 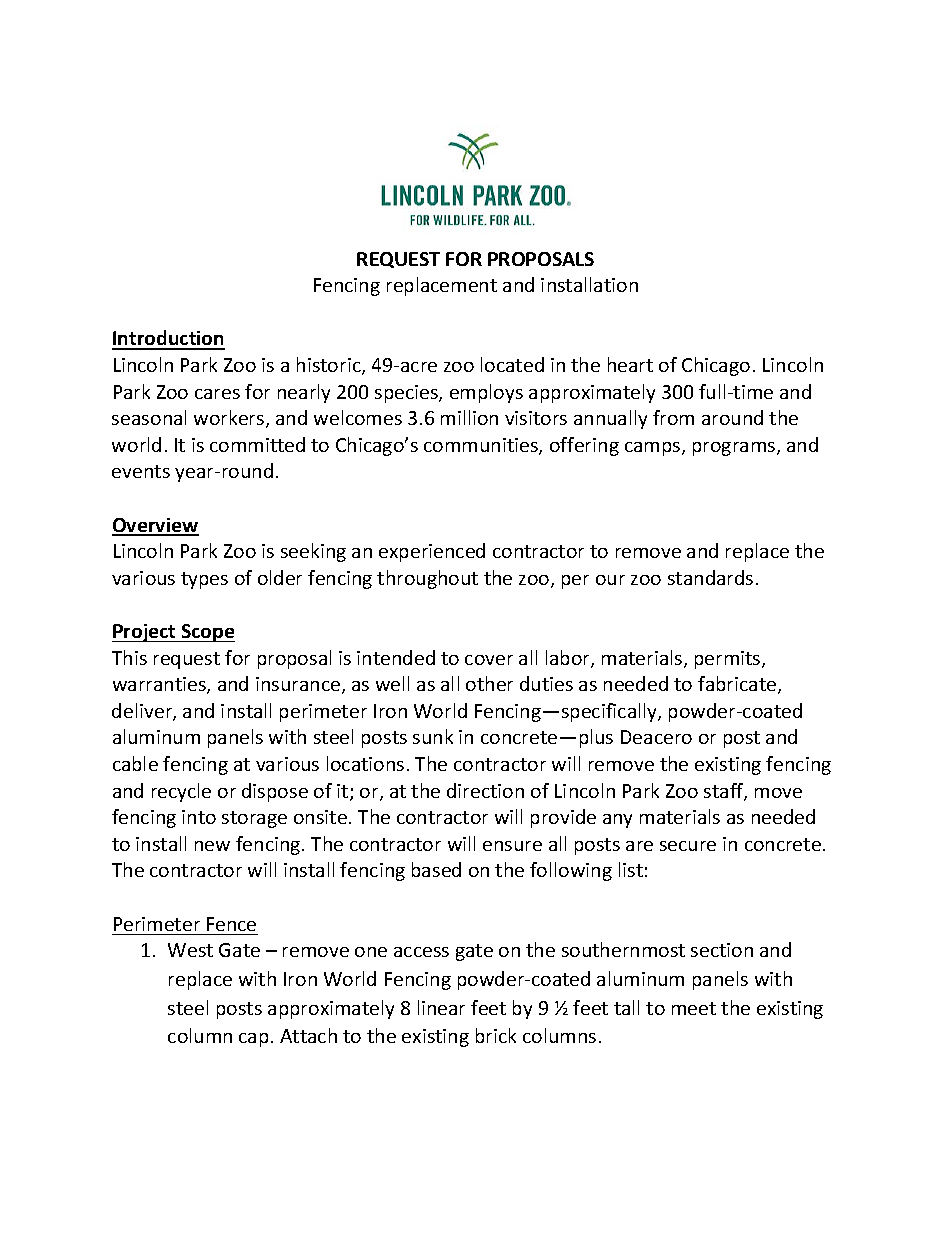 What do you see at coordinates (392, 683) in the image?
I see `well` at bounding box center [392, 683].
